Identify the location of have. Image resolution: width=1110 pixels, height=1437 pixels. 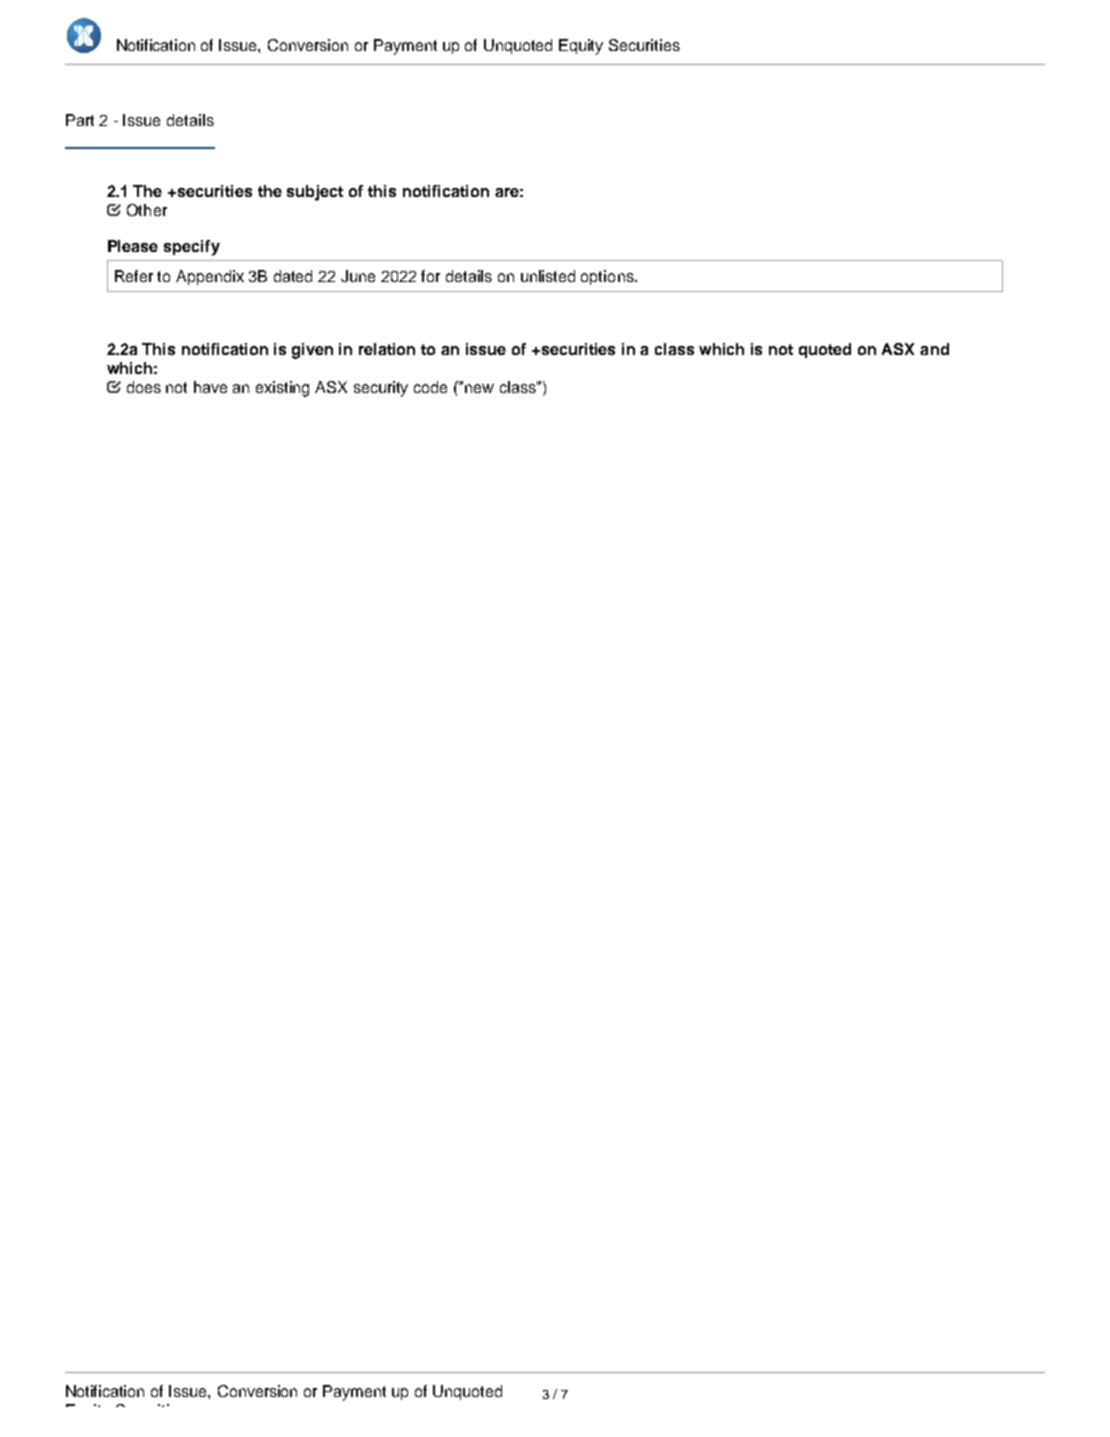
(210, 387).
